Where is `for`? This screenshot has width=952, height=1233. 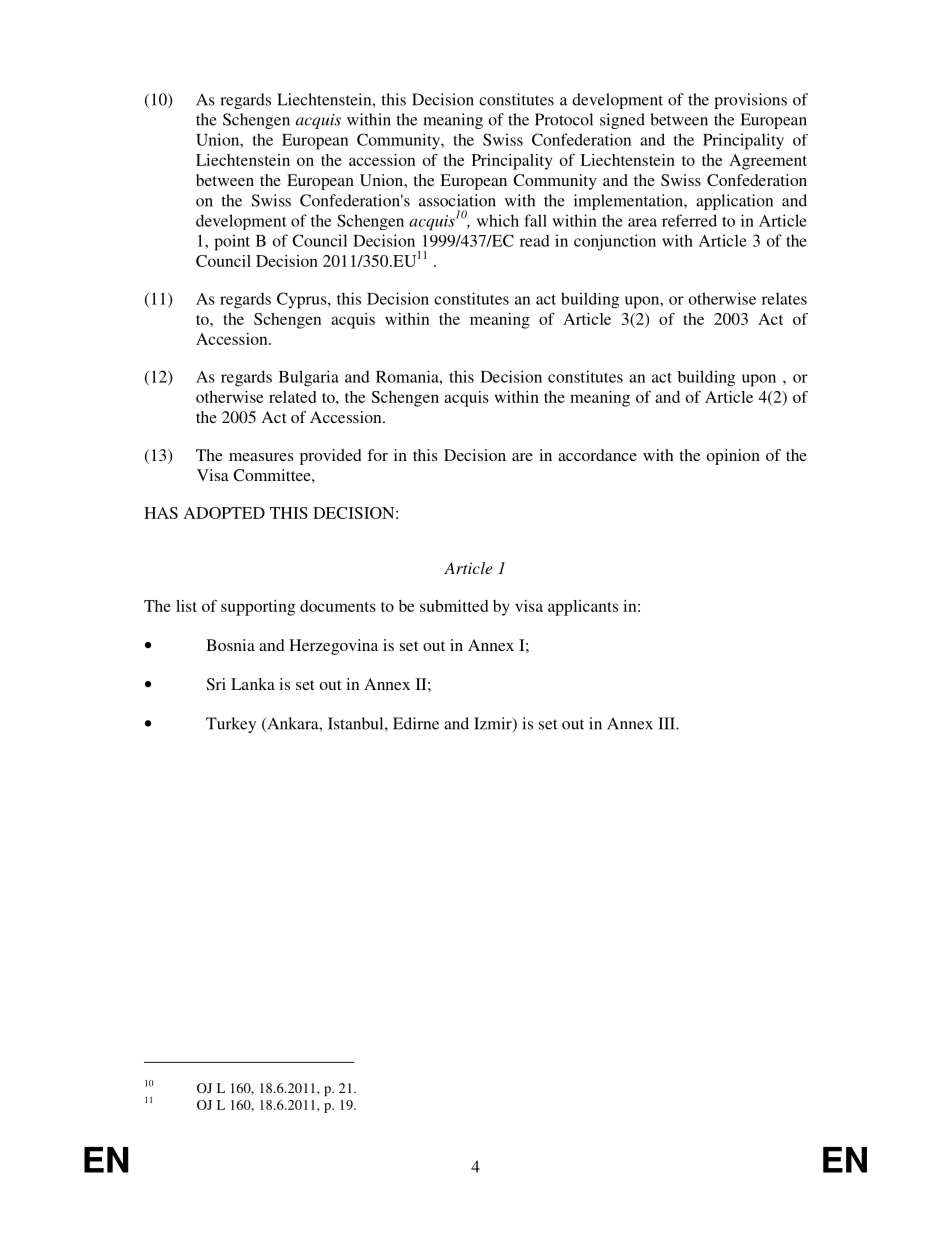 for is located at coordinates (377, 455).
